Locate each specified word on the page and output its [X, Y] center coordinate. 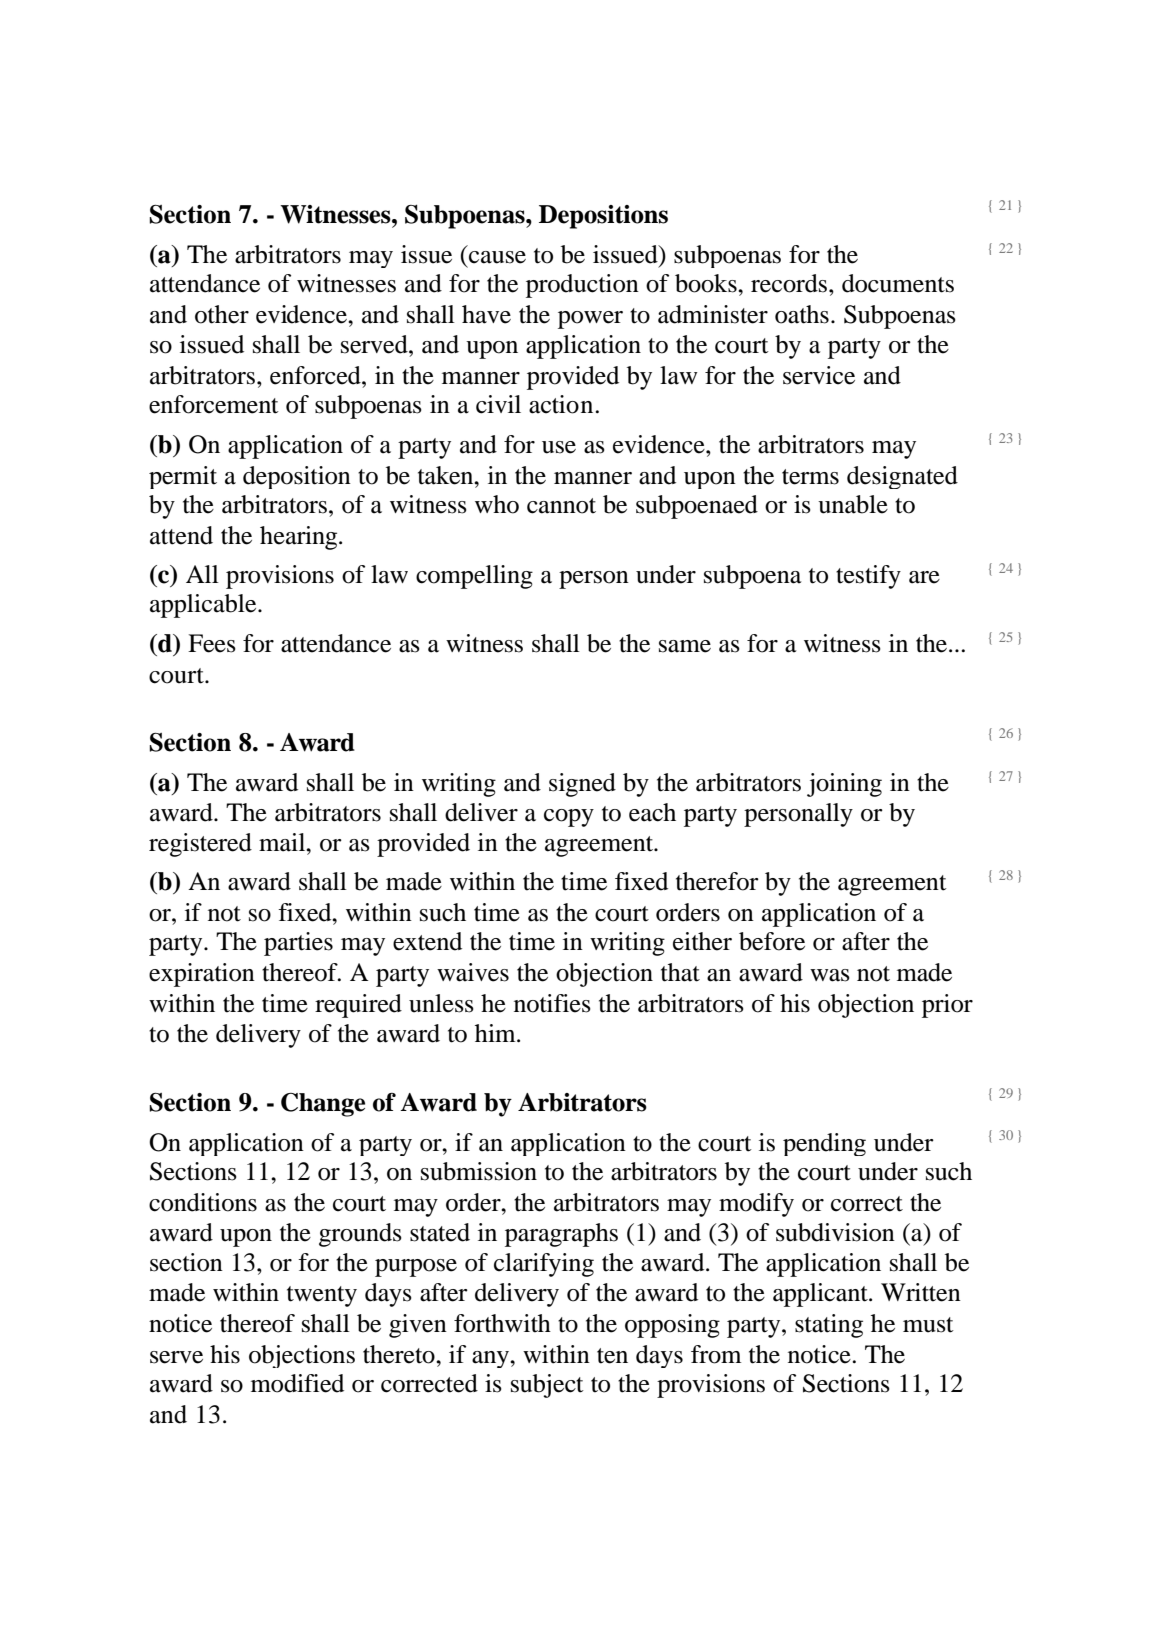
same [685, 646]
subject [547, 1386]
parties [298, 944]
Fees [212, 643]
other [222, 314]
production [582, 286]
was [830, 975]
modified [297, 1383]
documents [898, 283]
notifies [552, 1003]
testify [868, 577]
